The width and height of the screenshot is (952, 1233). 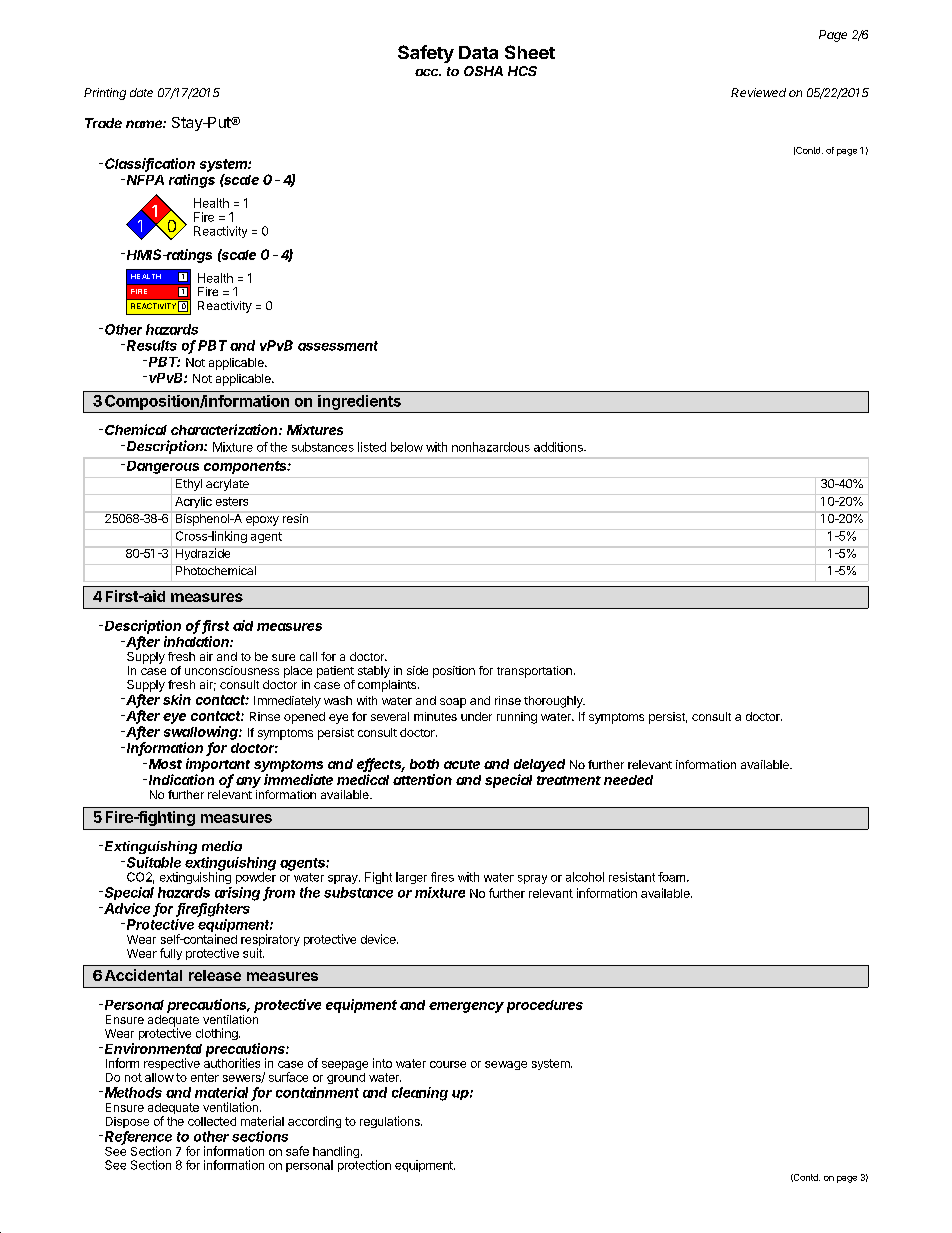 I want to click on Reviewed, so click(x=758, y=92).
